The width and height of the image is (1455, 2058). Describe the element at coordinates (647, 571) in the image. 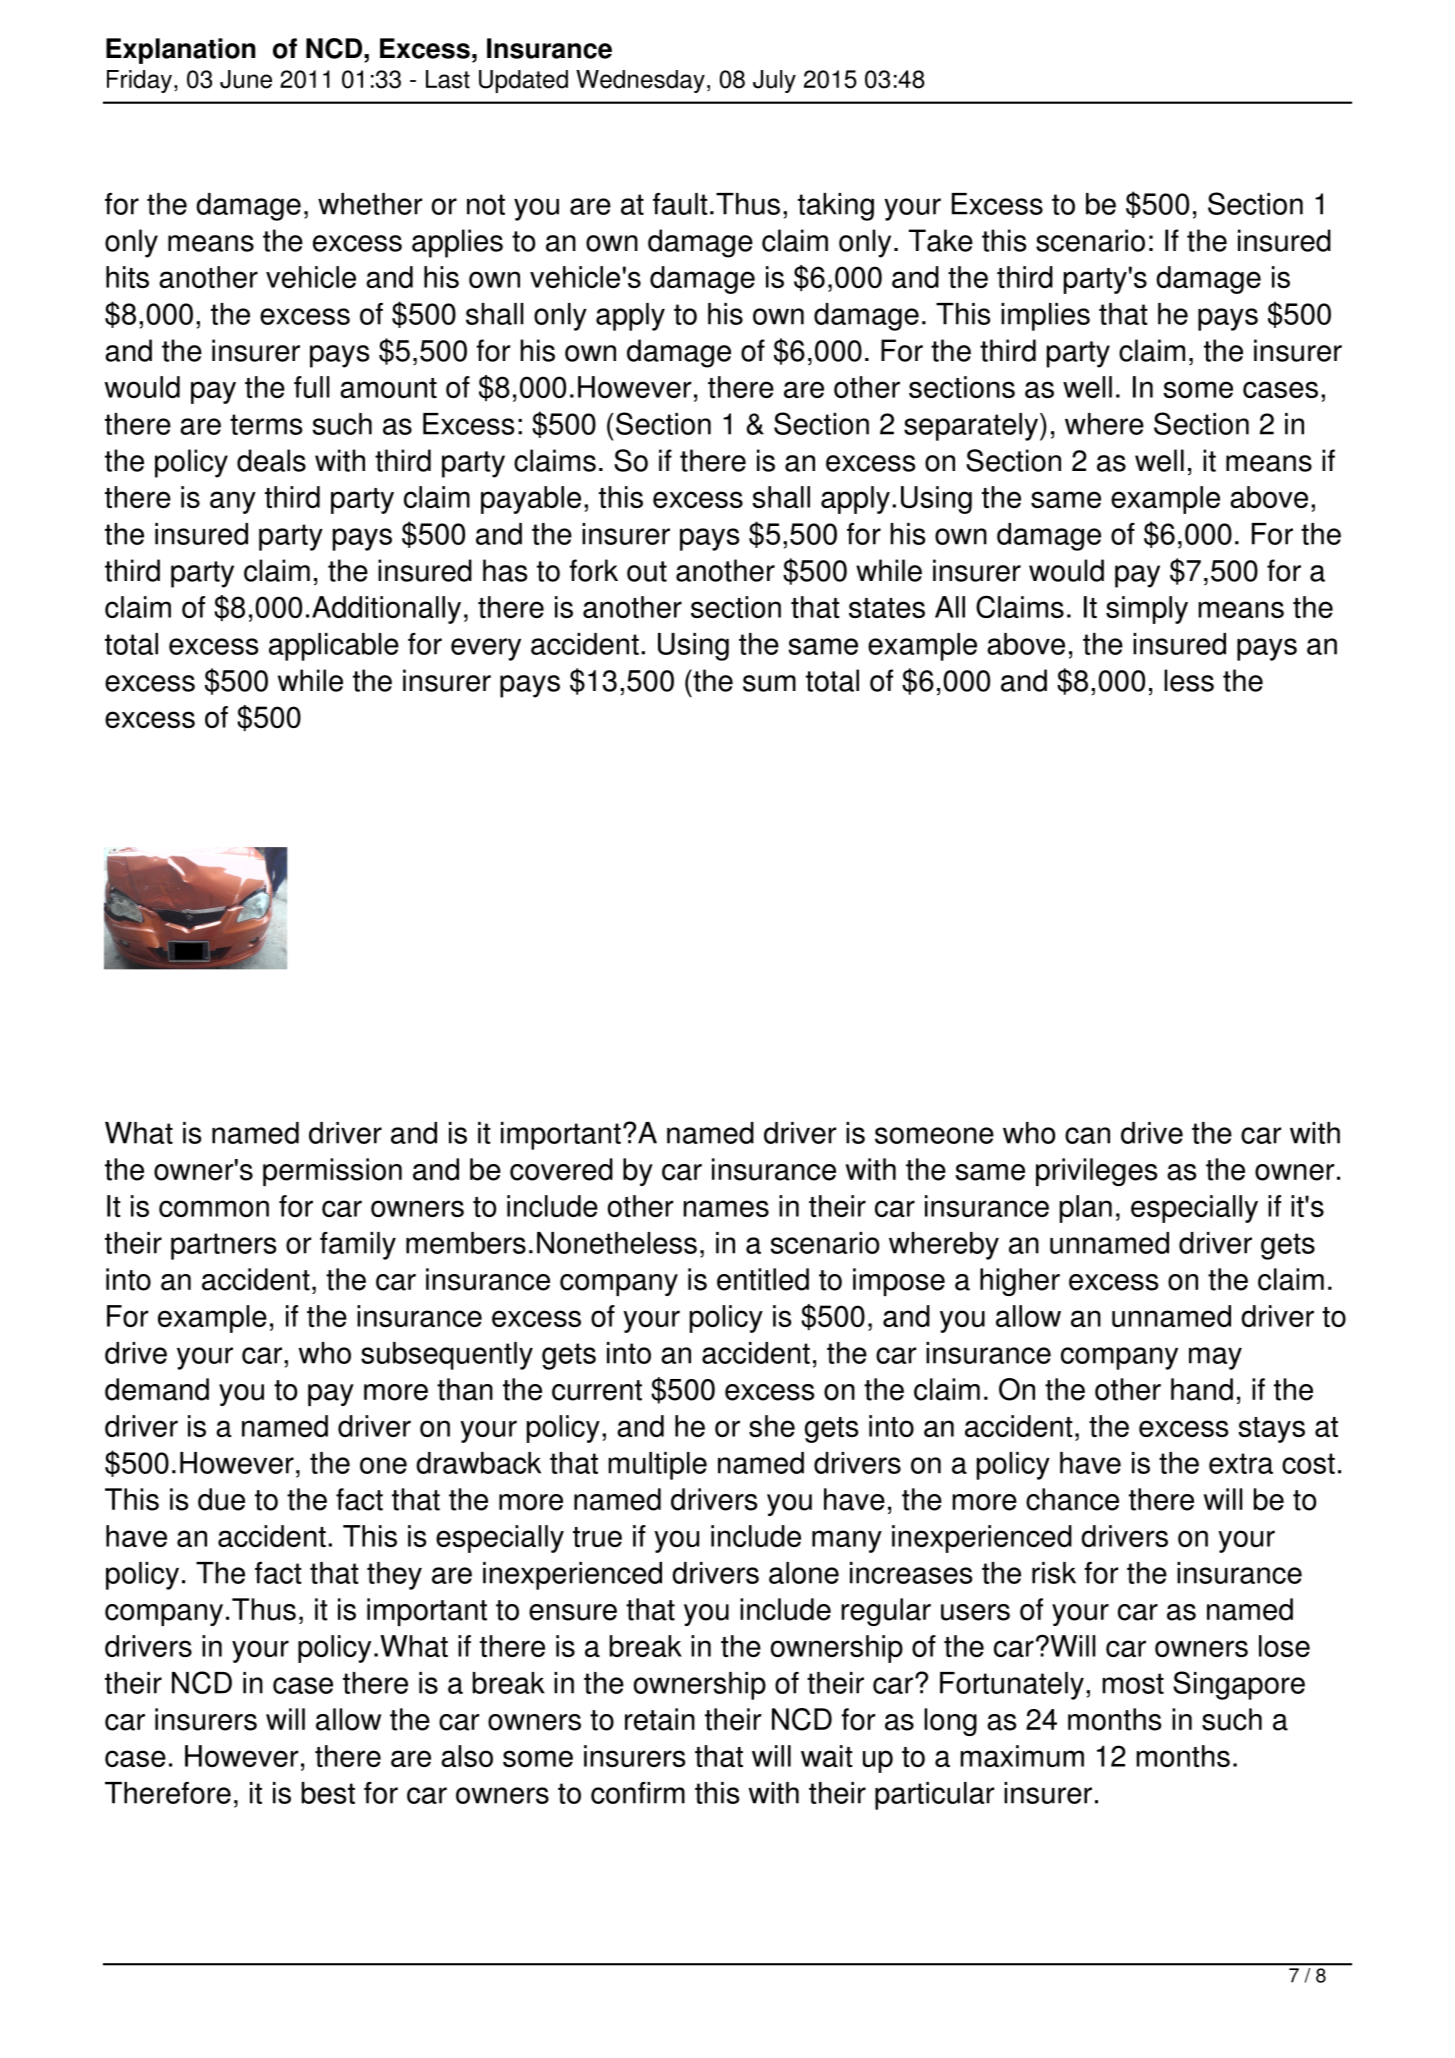

I see `out` at that location.
